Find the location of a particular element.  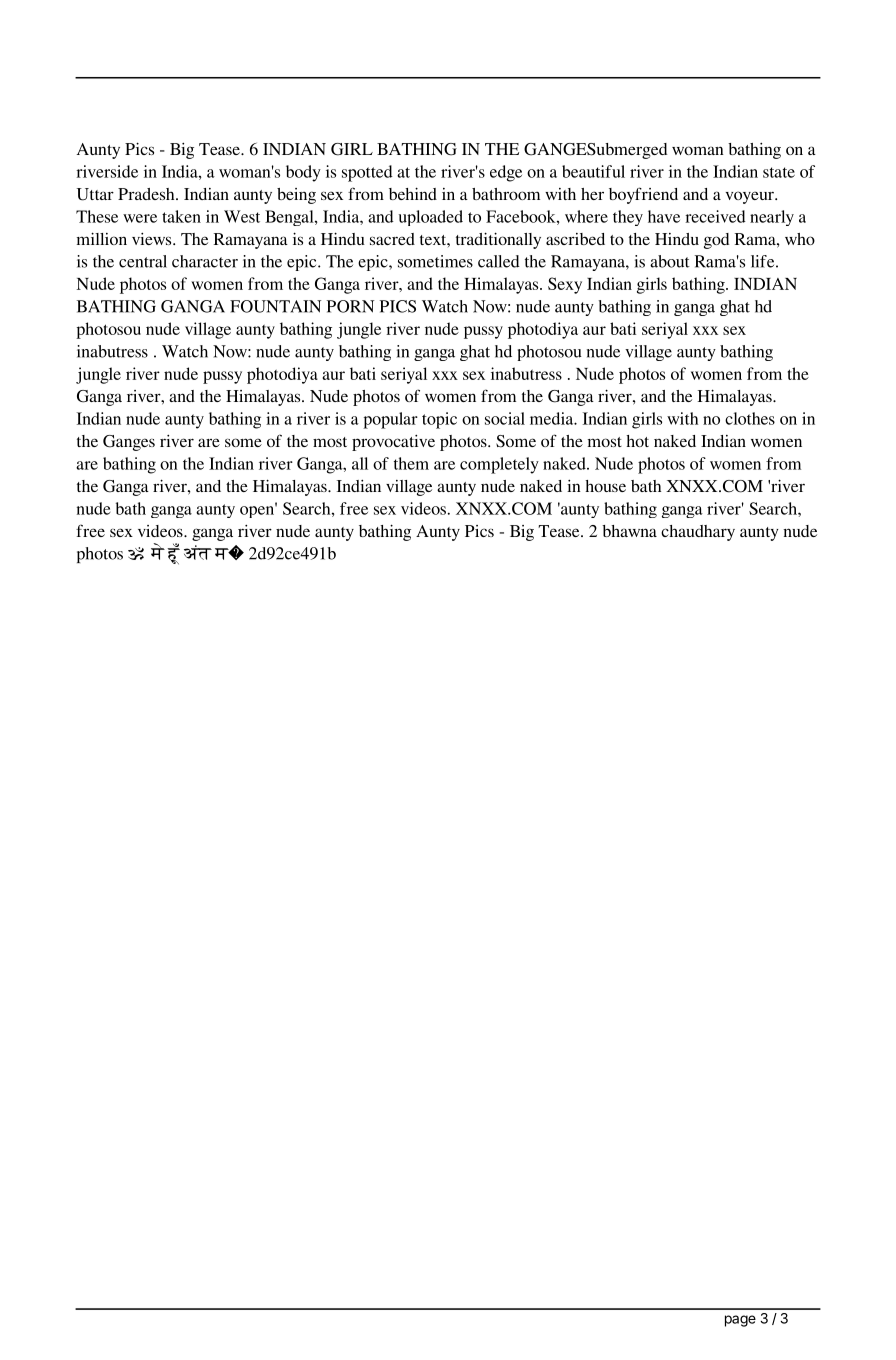

them is located at coordinates (411, 463).
